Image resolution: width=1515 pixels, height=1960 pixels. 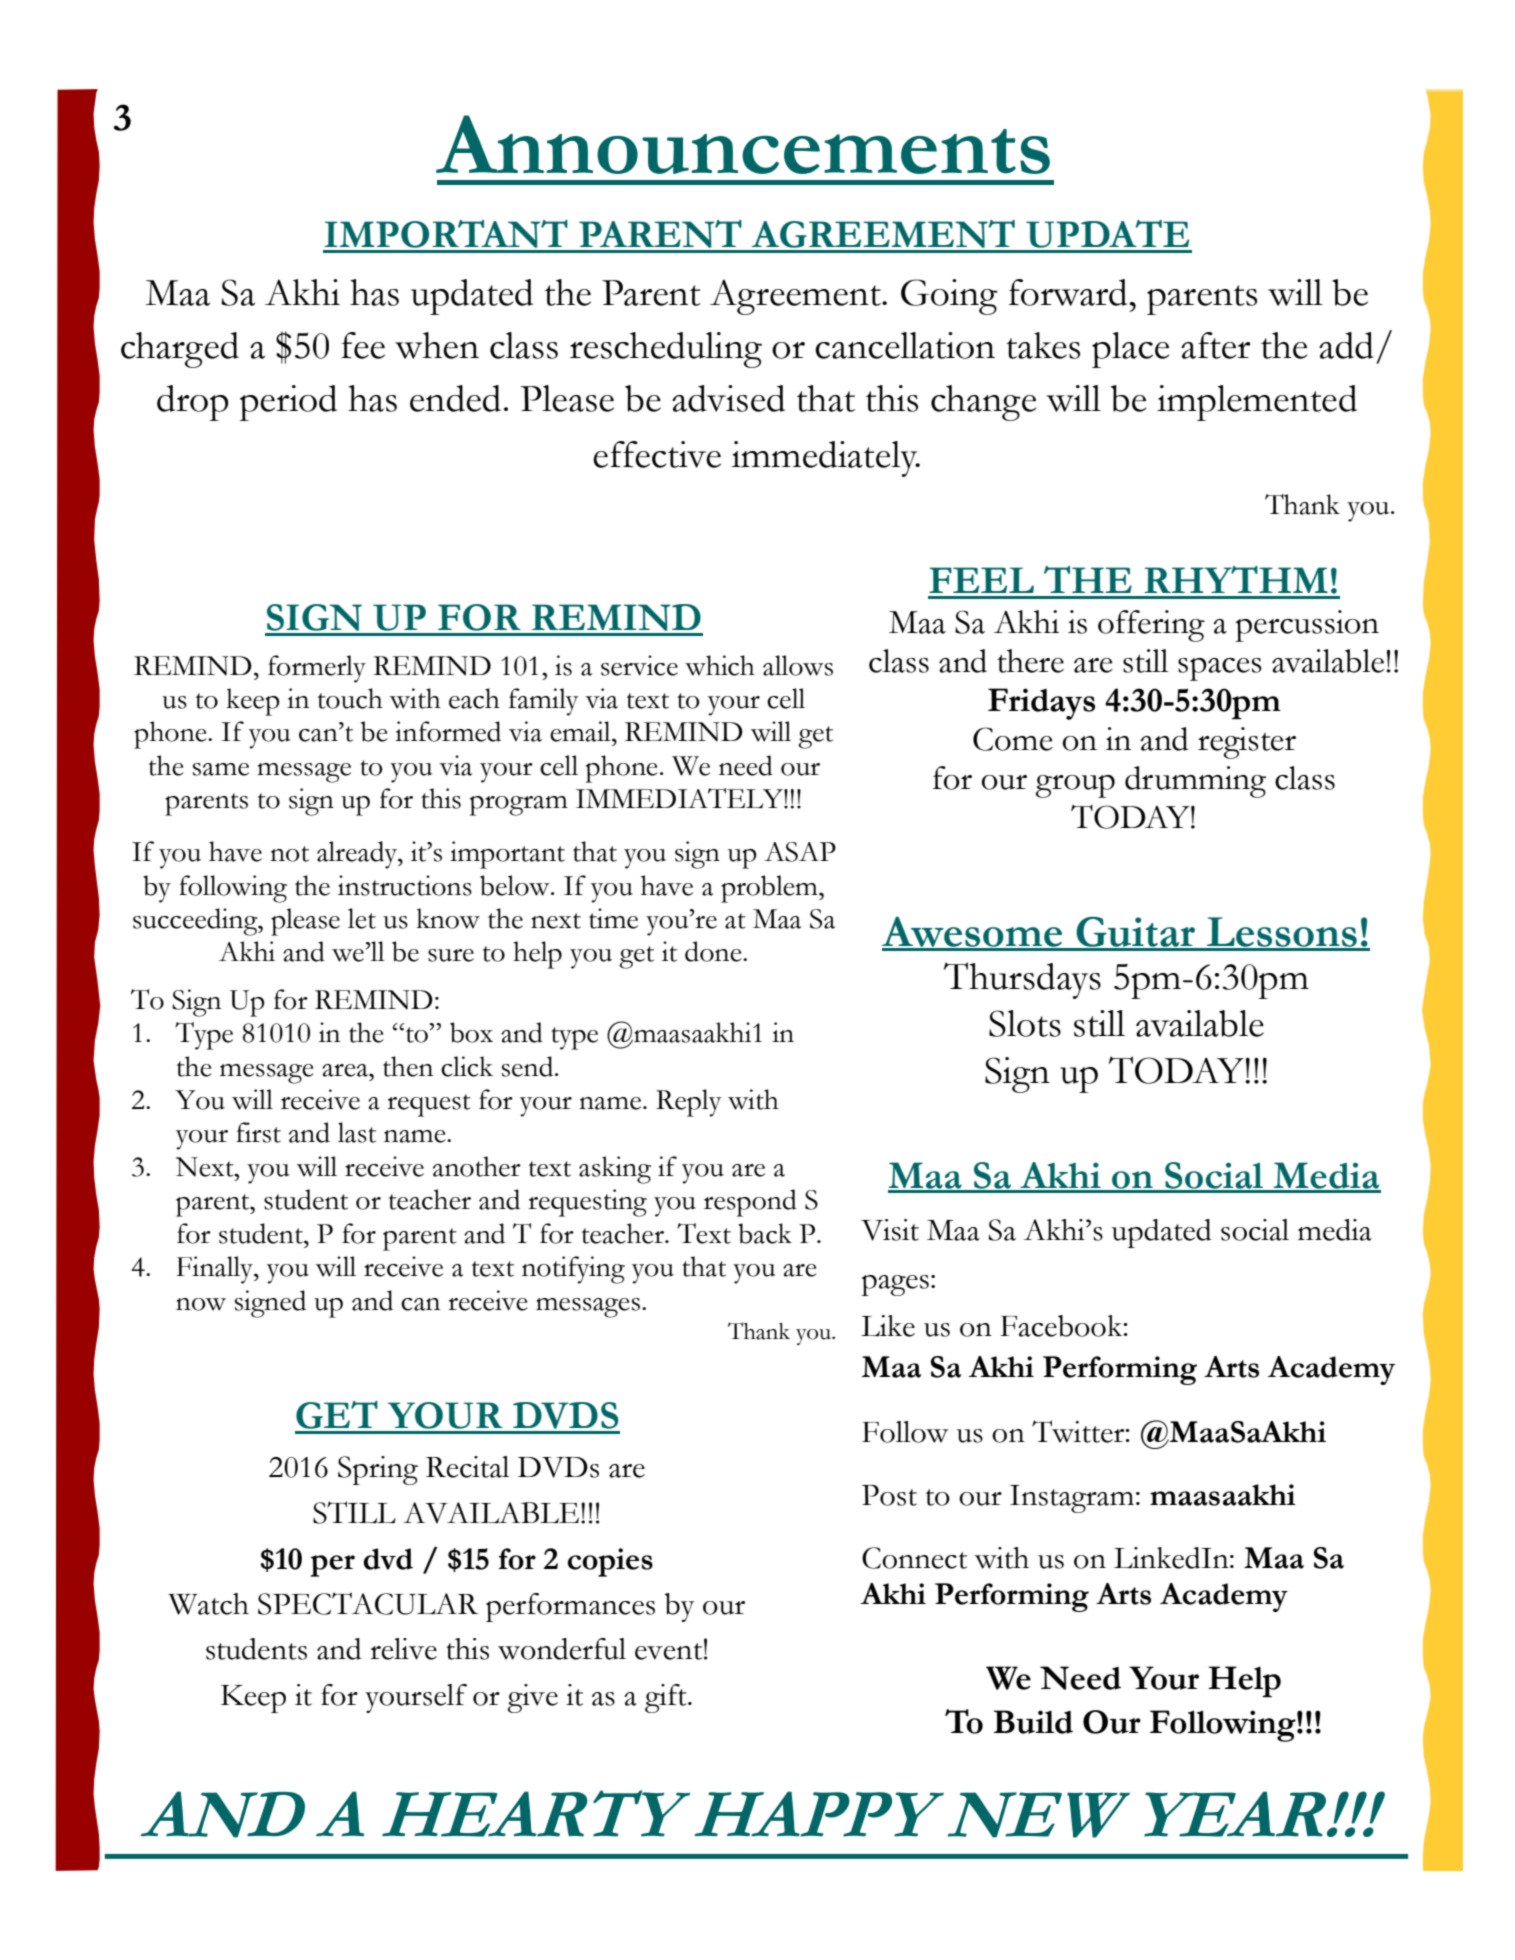 What do you see at coordinates (1069, 292) in the document?
I see `forward` at bounding box center [1069, 292].
